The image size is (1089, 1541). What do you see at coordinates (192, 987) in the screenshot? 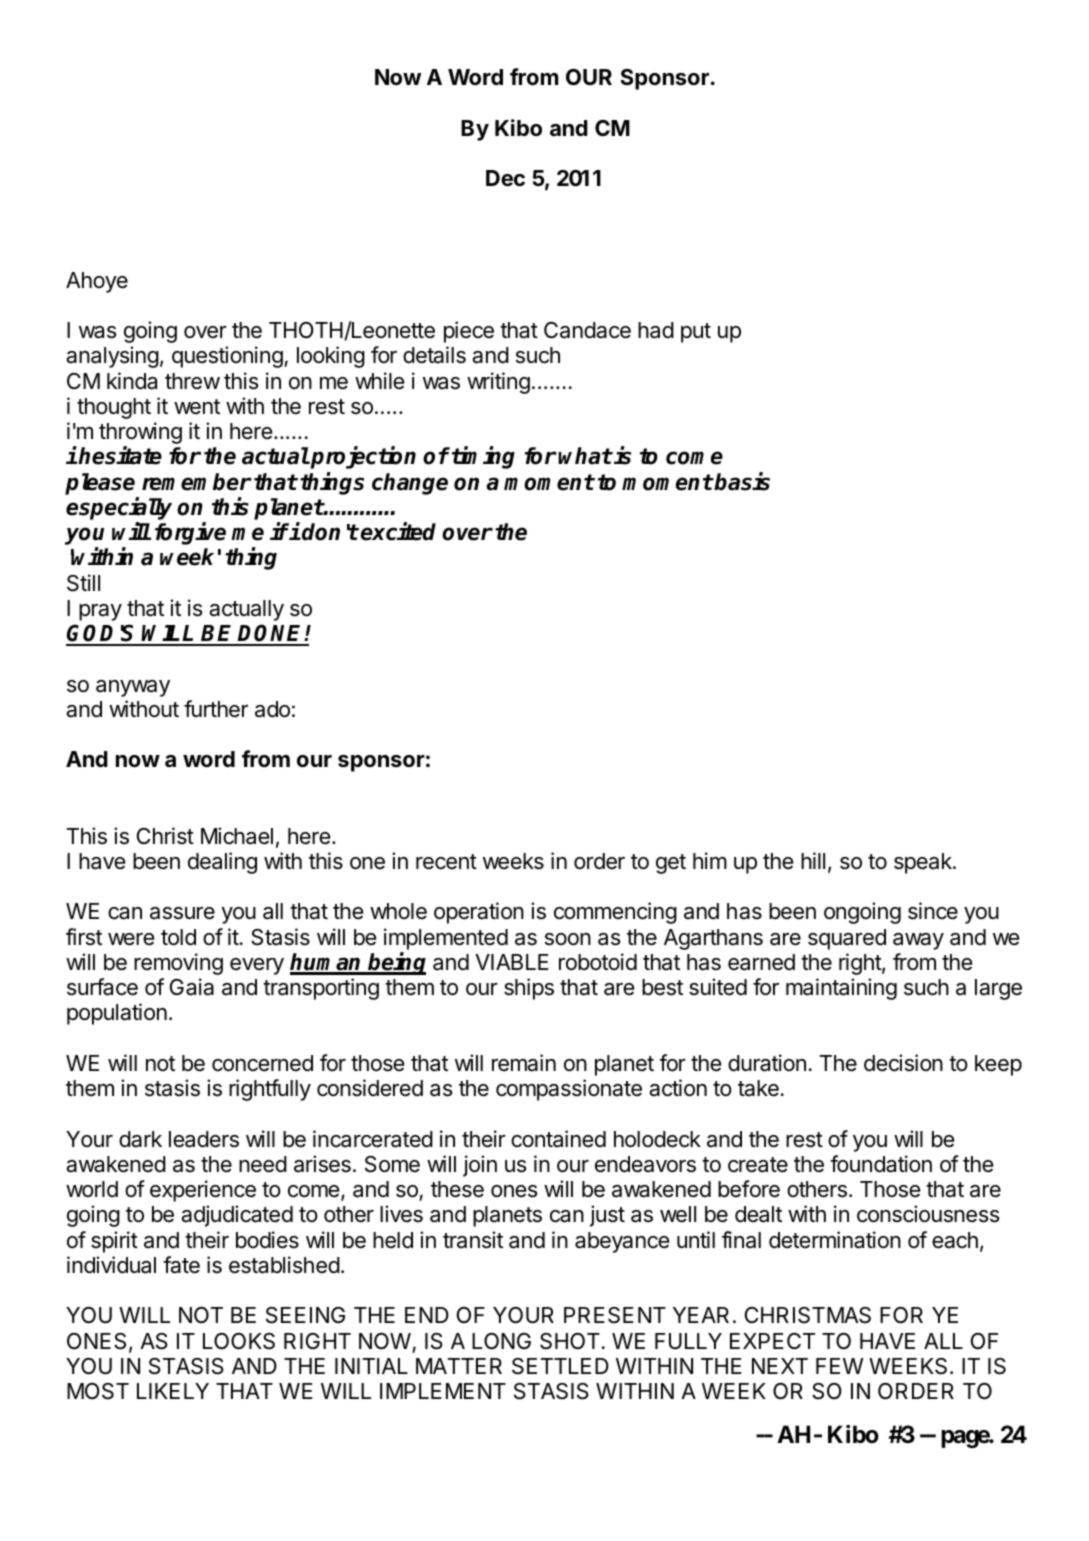
I see `Gaia` at bounding box center [192, 987].
